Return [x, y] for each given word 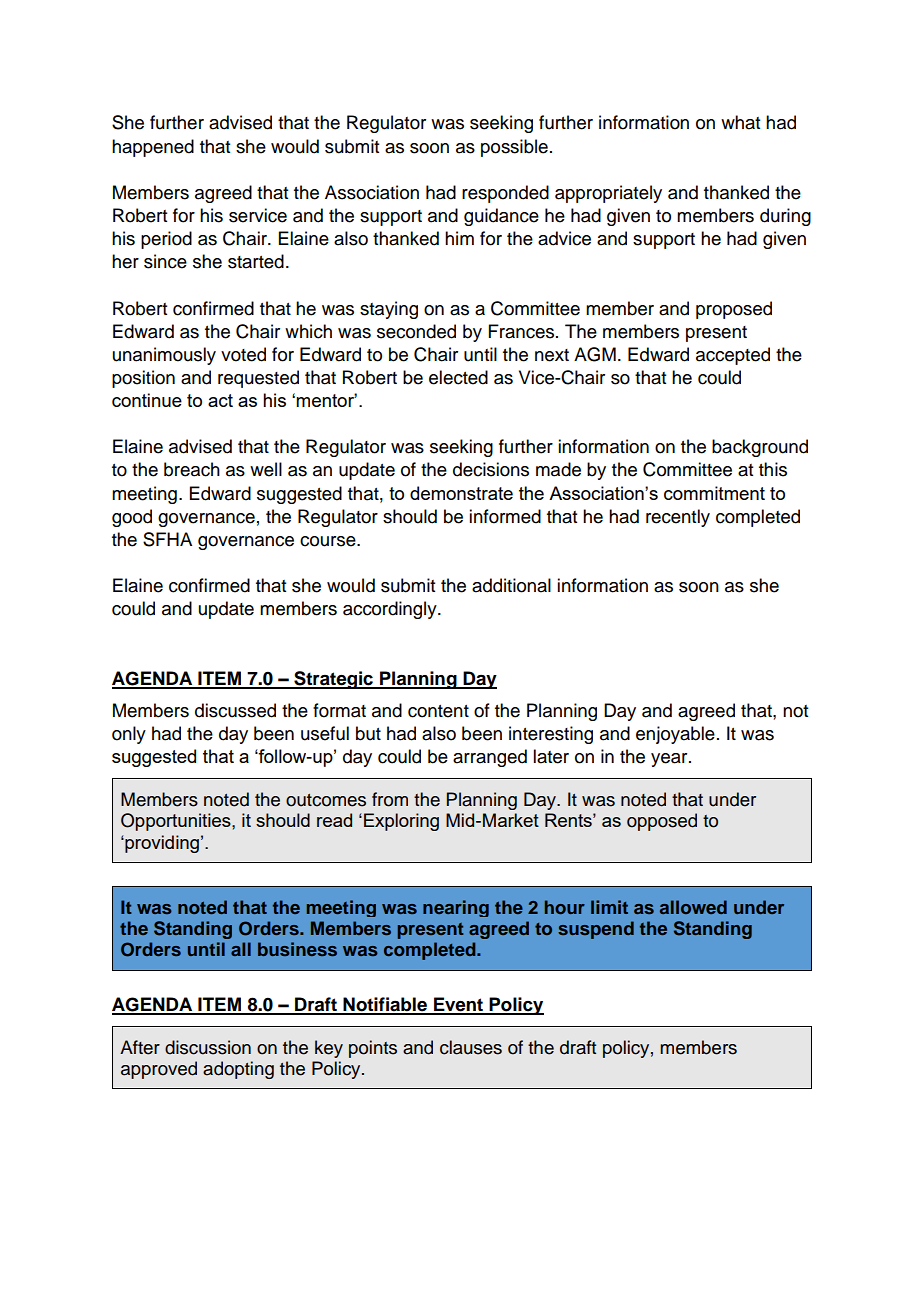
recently [678, 518]
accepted [733, 356]
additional [511, 585]
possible [514, 148]
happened [153, 148]
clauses [471, 1047]
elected [458, 377]
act [220, 400]
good [132, 518]
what [740, 122]
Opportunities [177, 822]
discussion [208, 1047]
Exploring [401, 822]
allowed [693, 907]
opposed [662, 822]
